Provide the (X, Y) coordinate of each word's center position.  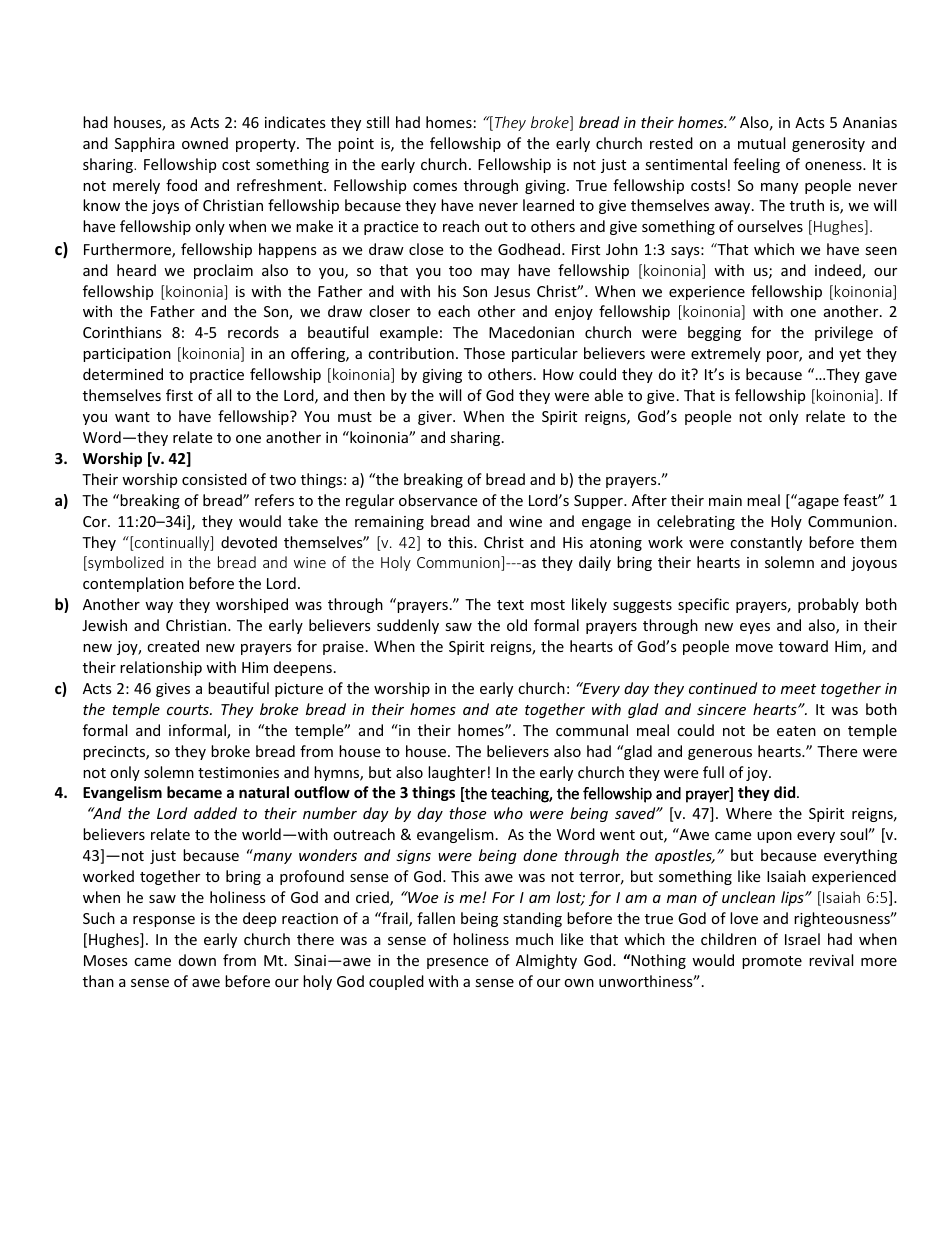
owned (205, 143)
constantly (766, 543)
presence (457, 963)
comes (435, 187)
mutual (761, 143)
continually (172, 543)
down (197, 960)
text (510, 605)
